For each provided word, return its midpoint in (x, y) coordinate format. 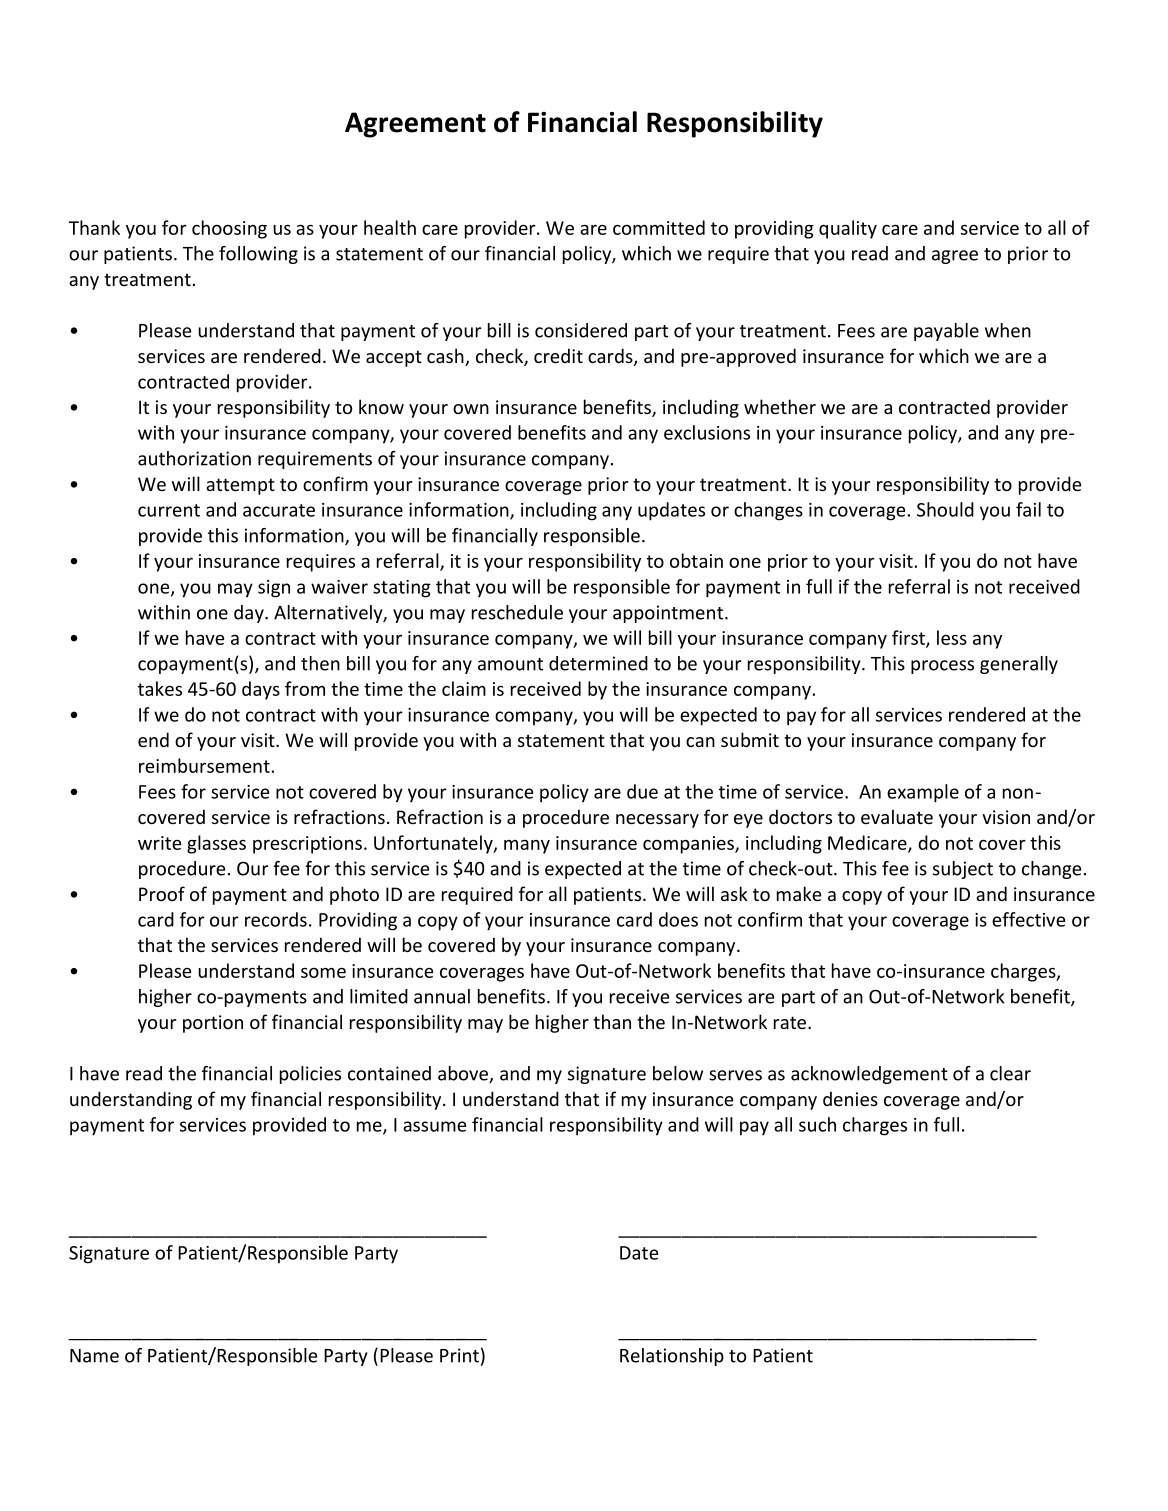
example (923, 793)
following (258, 255)
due (642, 791)
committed (659, 227)
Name (94, 1356)
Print (459, 1355)
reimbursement (204, 765)
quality (848, 229)
